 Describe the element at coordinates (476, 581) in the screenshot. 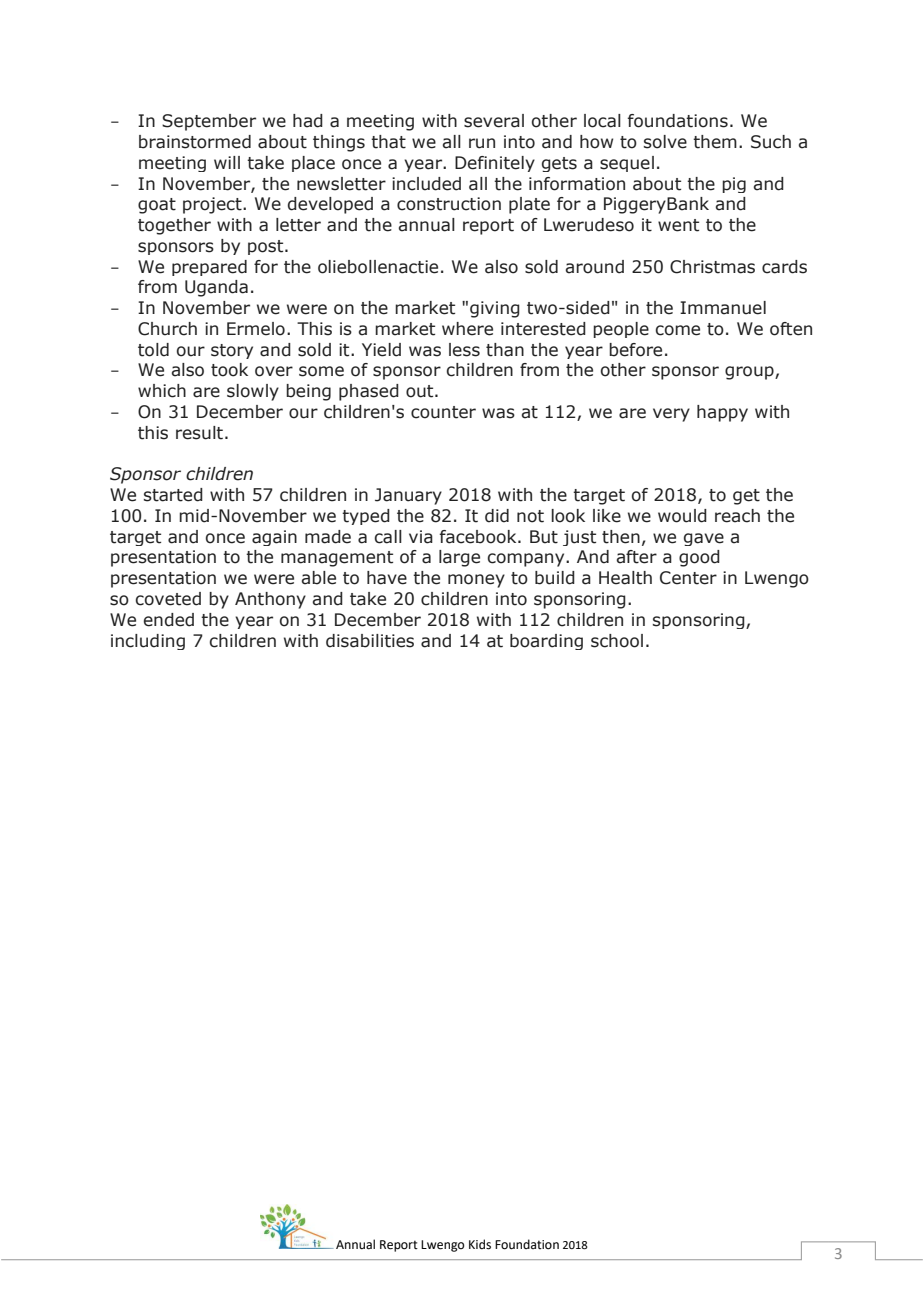

I see `money` at that location.
